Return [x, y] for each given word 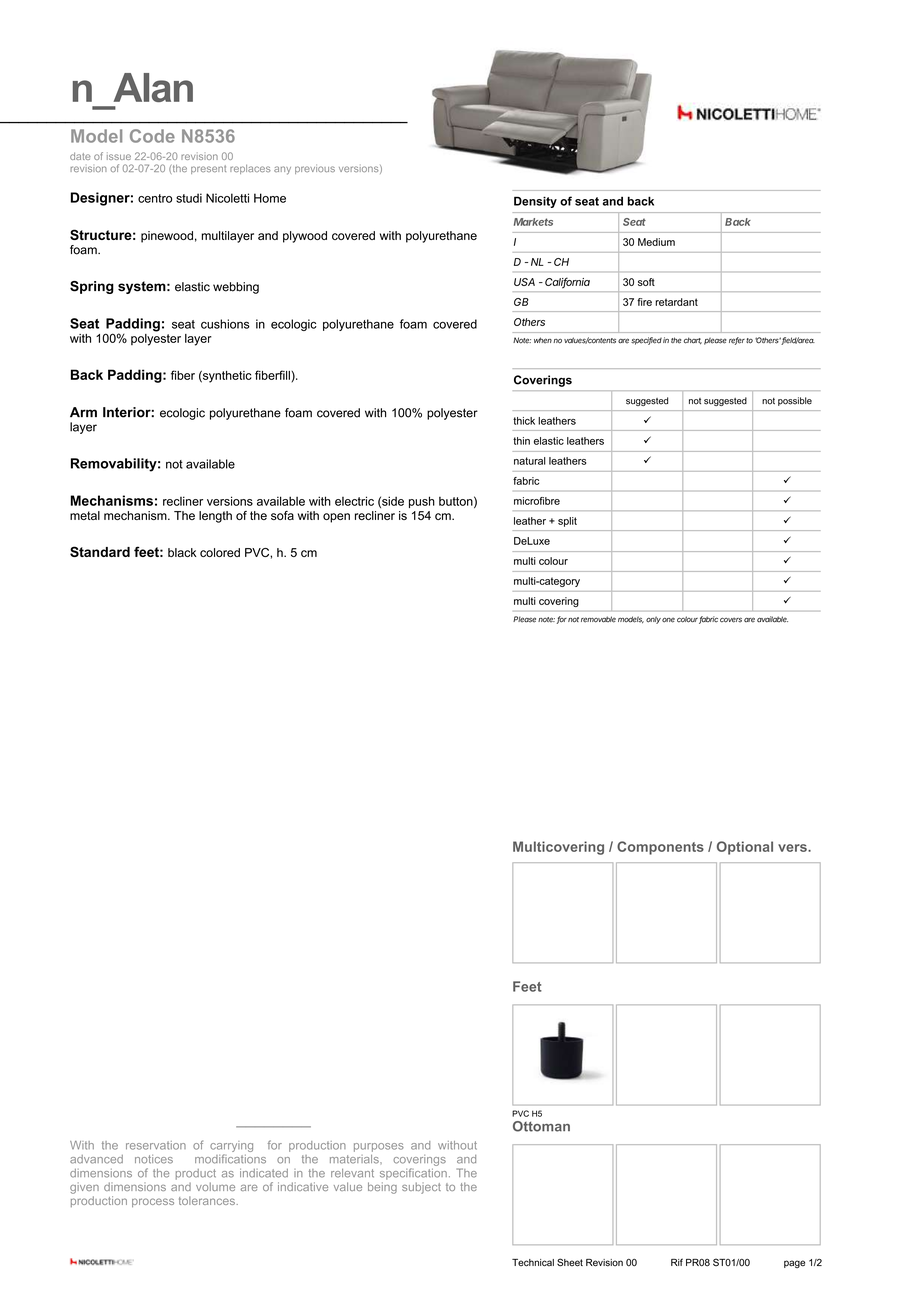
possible [795, 401]
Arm [83, 412]
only [653, 620]
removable [598, 619]
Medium [656, 242]
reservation [156, 1145]
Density [535, 202]
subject [421, 1188]
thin [521, 441]
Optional [745, 848]
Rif [677, 1262]
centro [155, 198]
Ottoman [541, 1126]
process [153, 1202]
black [182, 552]
